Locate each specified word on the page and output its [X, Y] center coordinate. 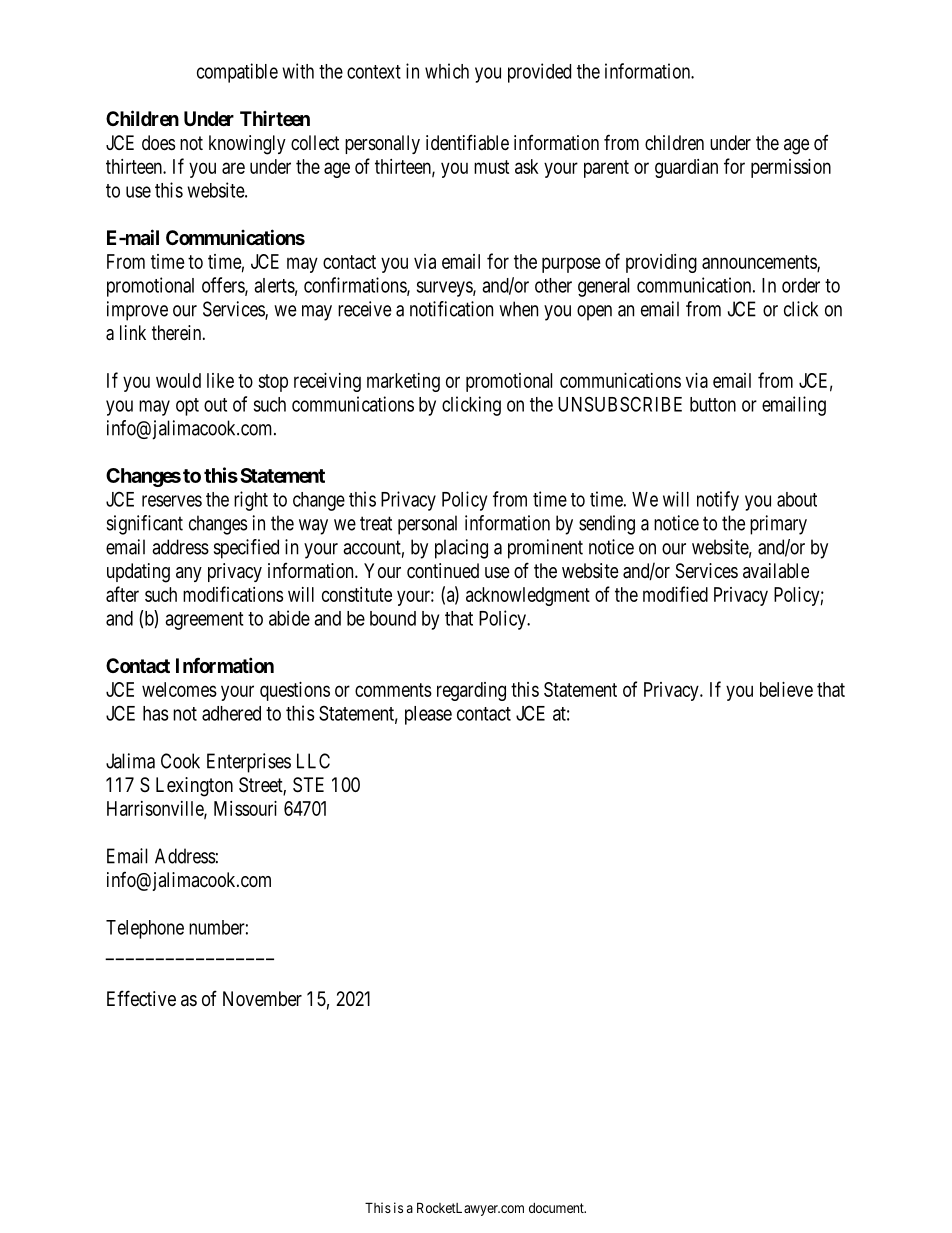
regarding [471, 691]
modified [675, 594]
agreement [204, 621]
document [557, 1208]
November [262, 998]
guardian [686, 168]
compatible [237, 73]
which [447, 71]
